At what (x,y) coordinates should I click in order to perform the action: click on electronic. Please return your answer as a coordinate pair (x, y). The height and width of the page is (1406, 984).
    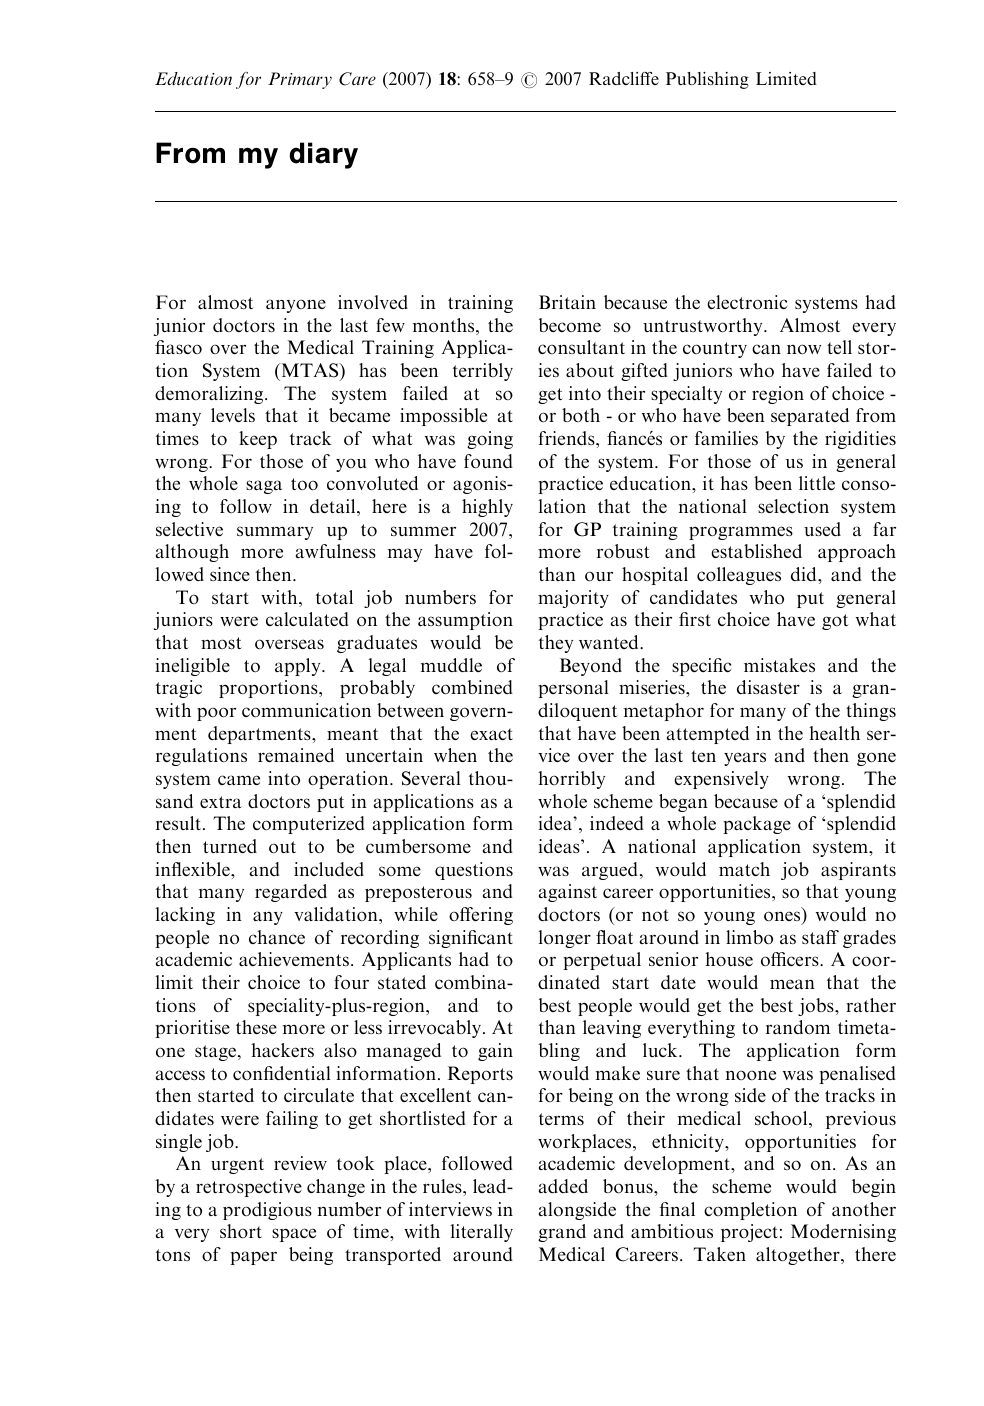
    Looking at the image, I should click on (747, 302).
